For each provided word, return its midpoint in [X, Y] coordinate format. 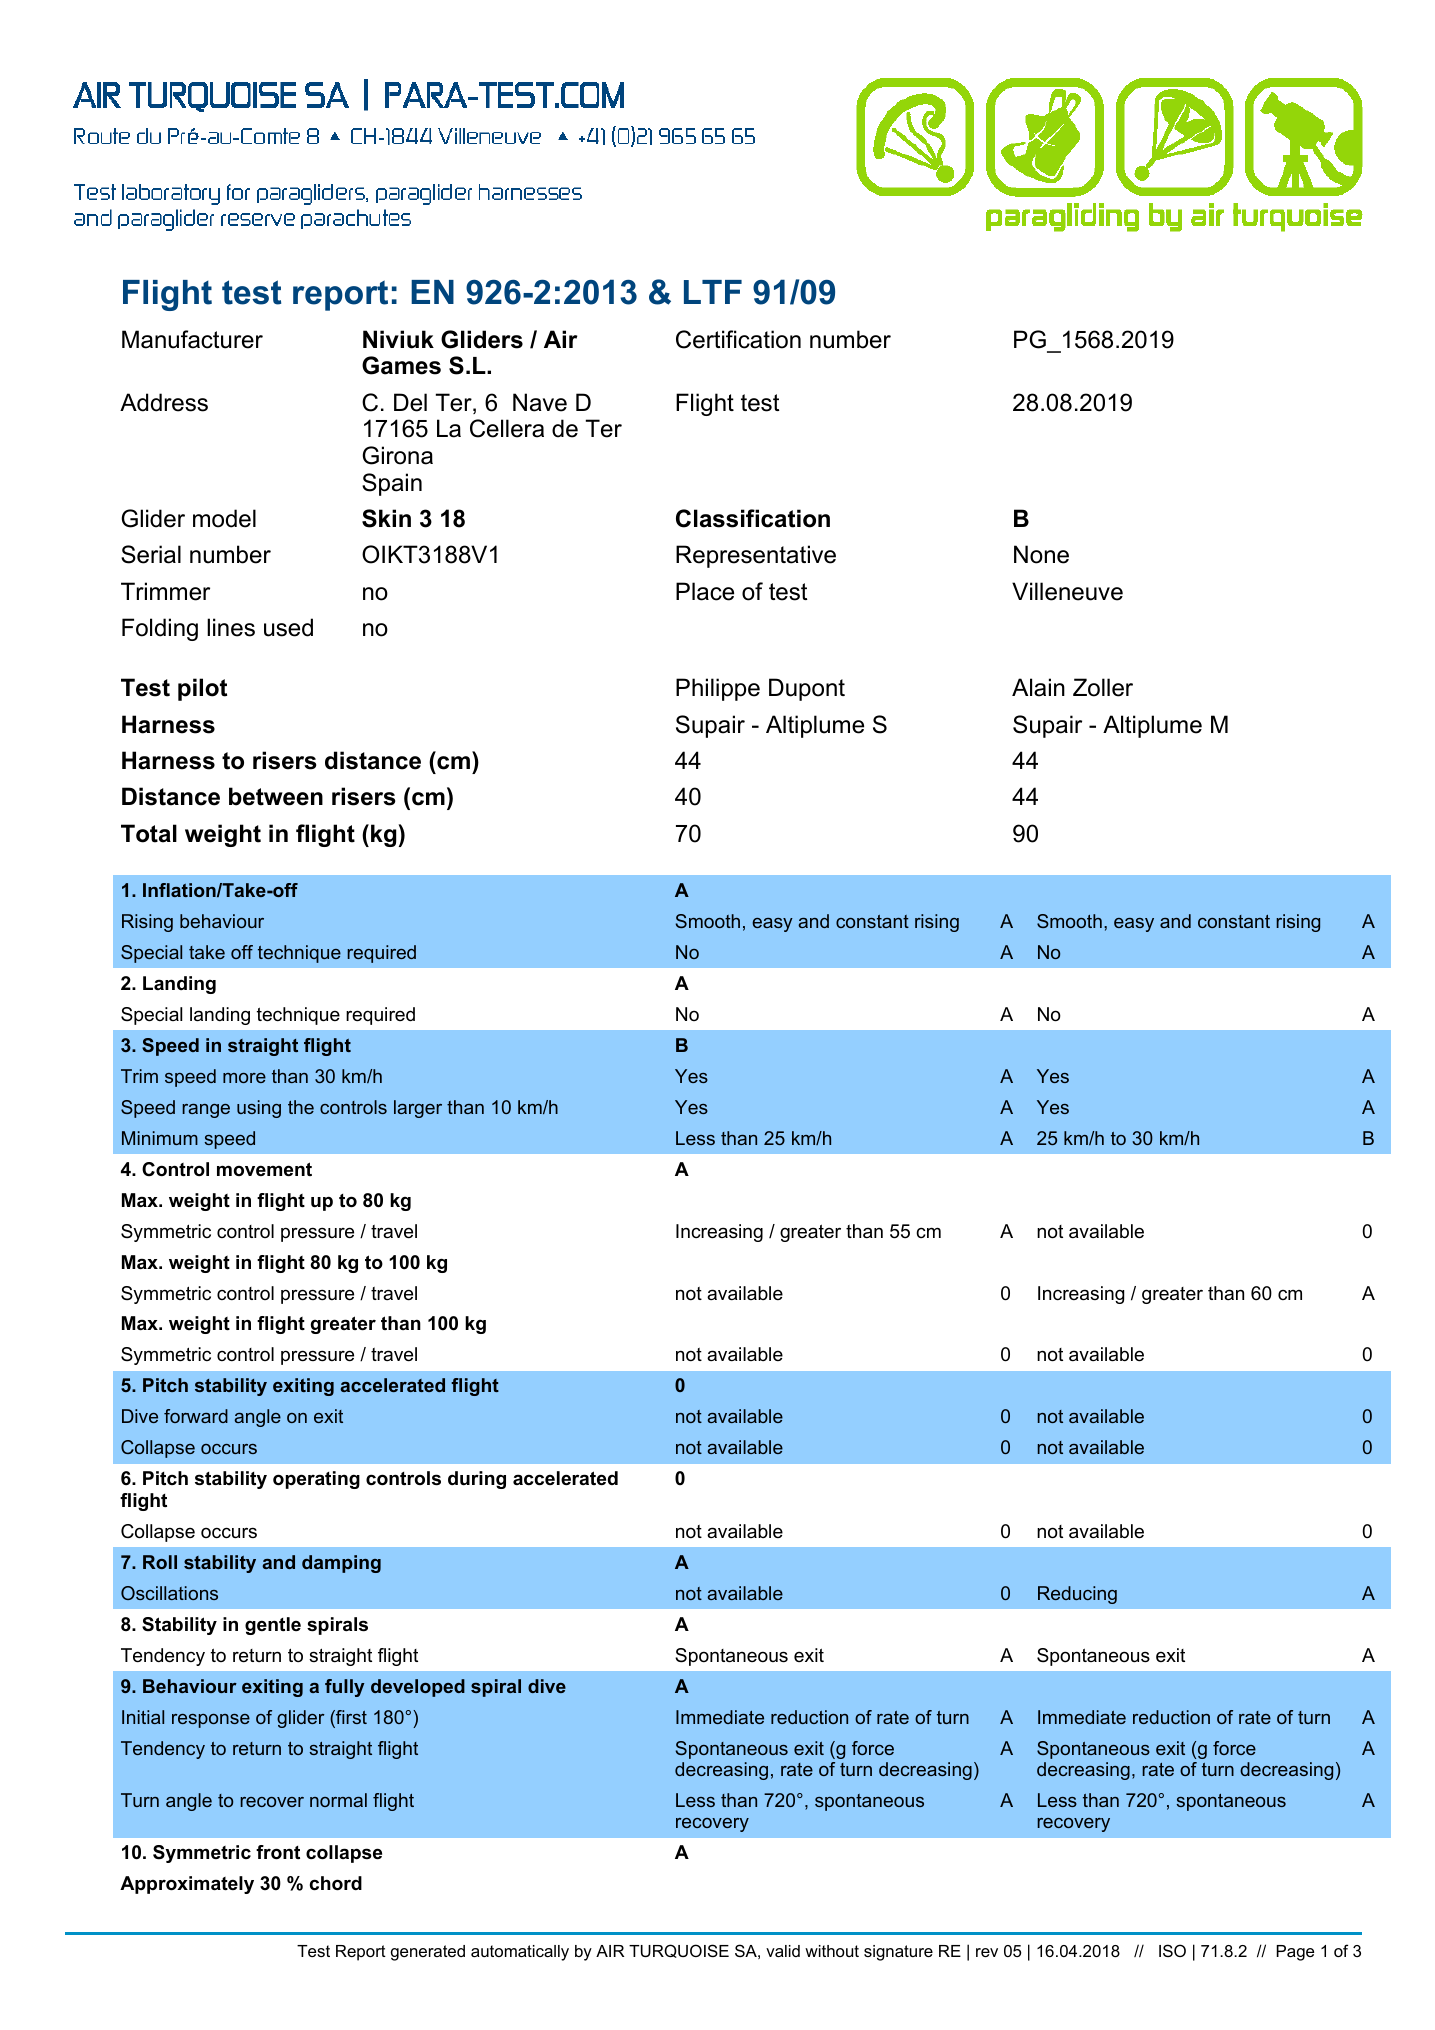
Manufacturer [192, 339]
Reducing [1077, 1595]
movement [264, 1169]
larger [418, 1109]
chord [336, 1883]
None [1041, 554]
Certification [738, 339]
